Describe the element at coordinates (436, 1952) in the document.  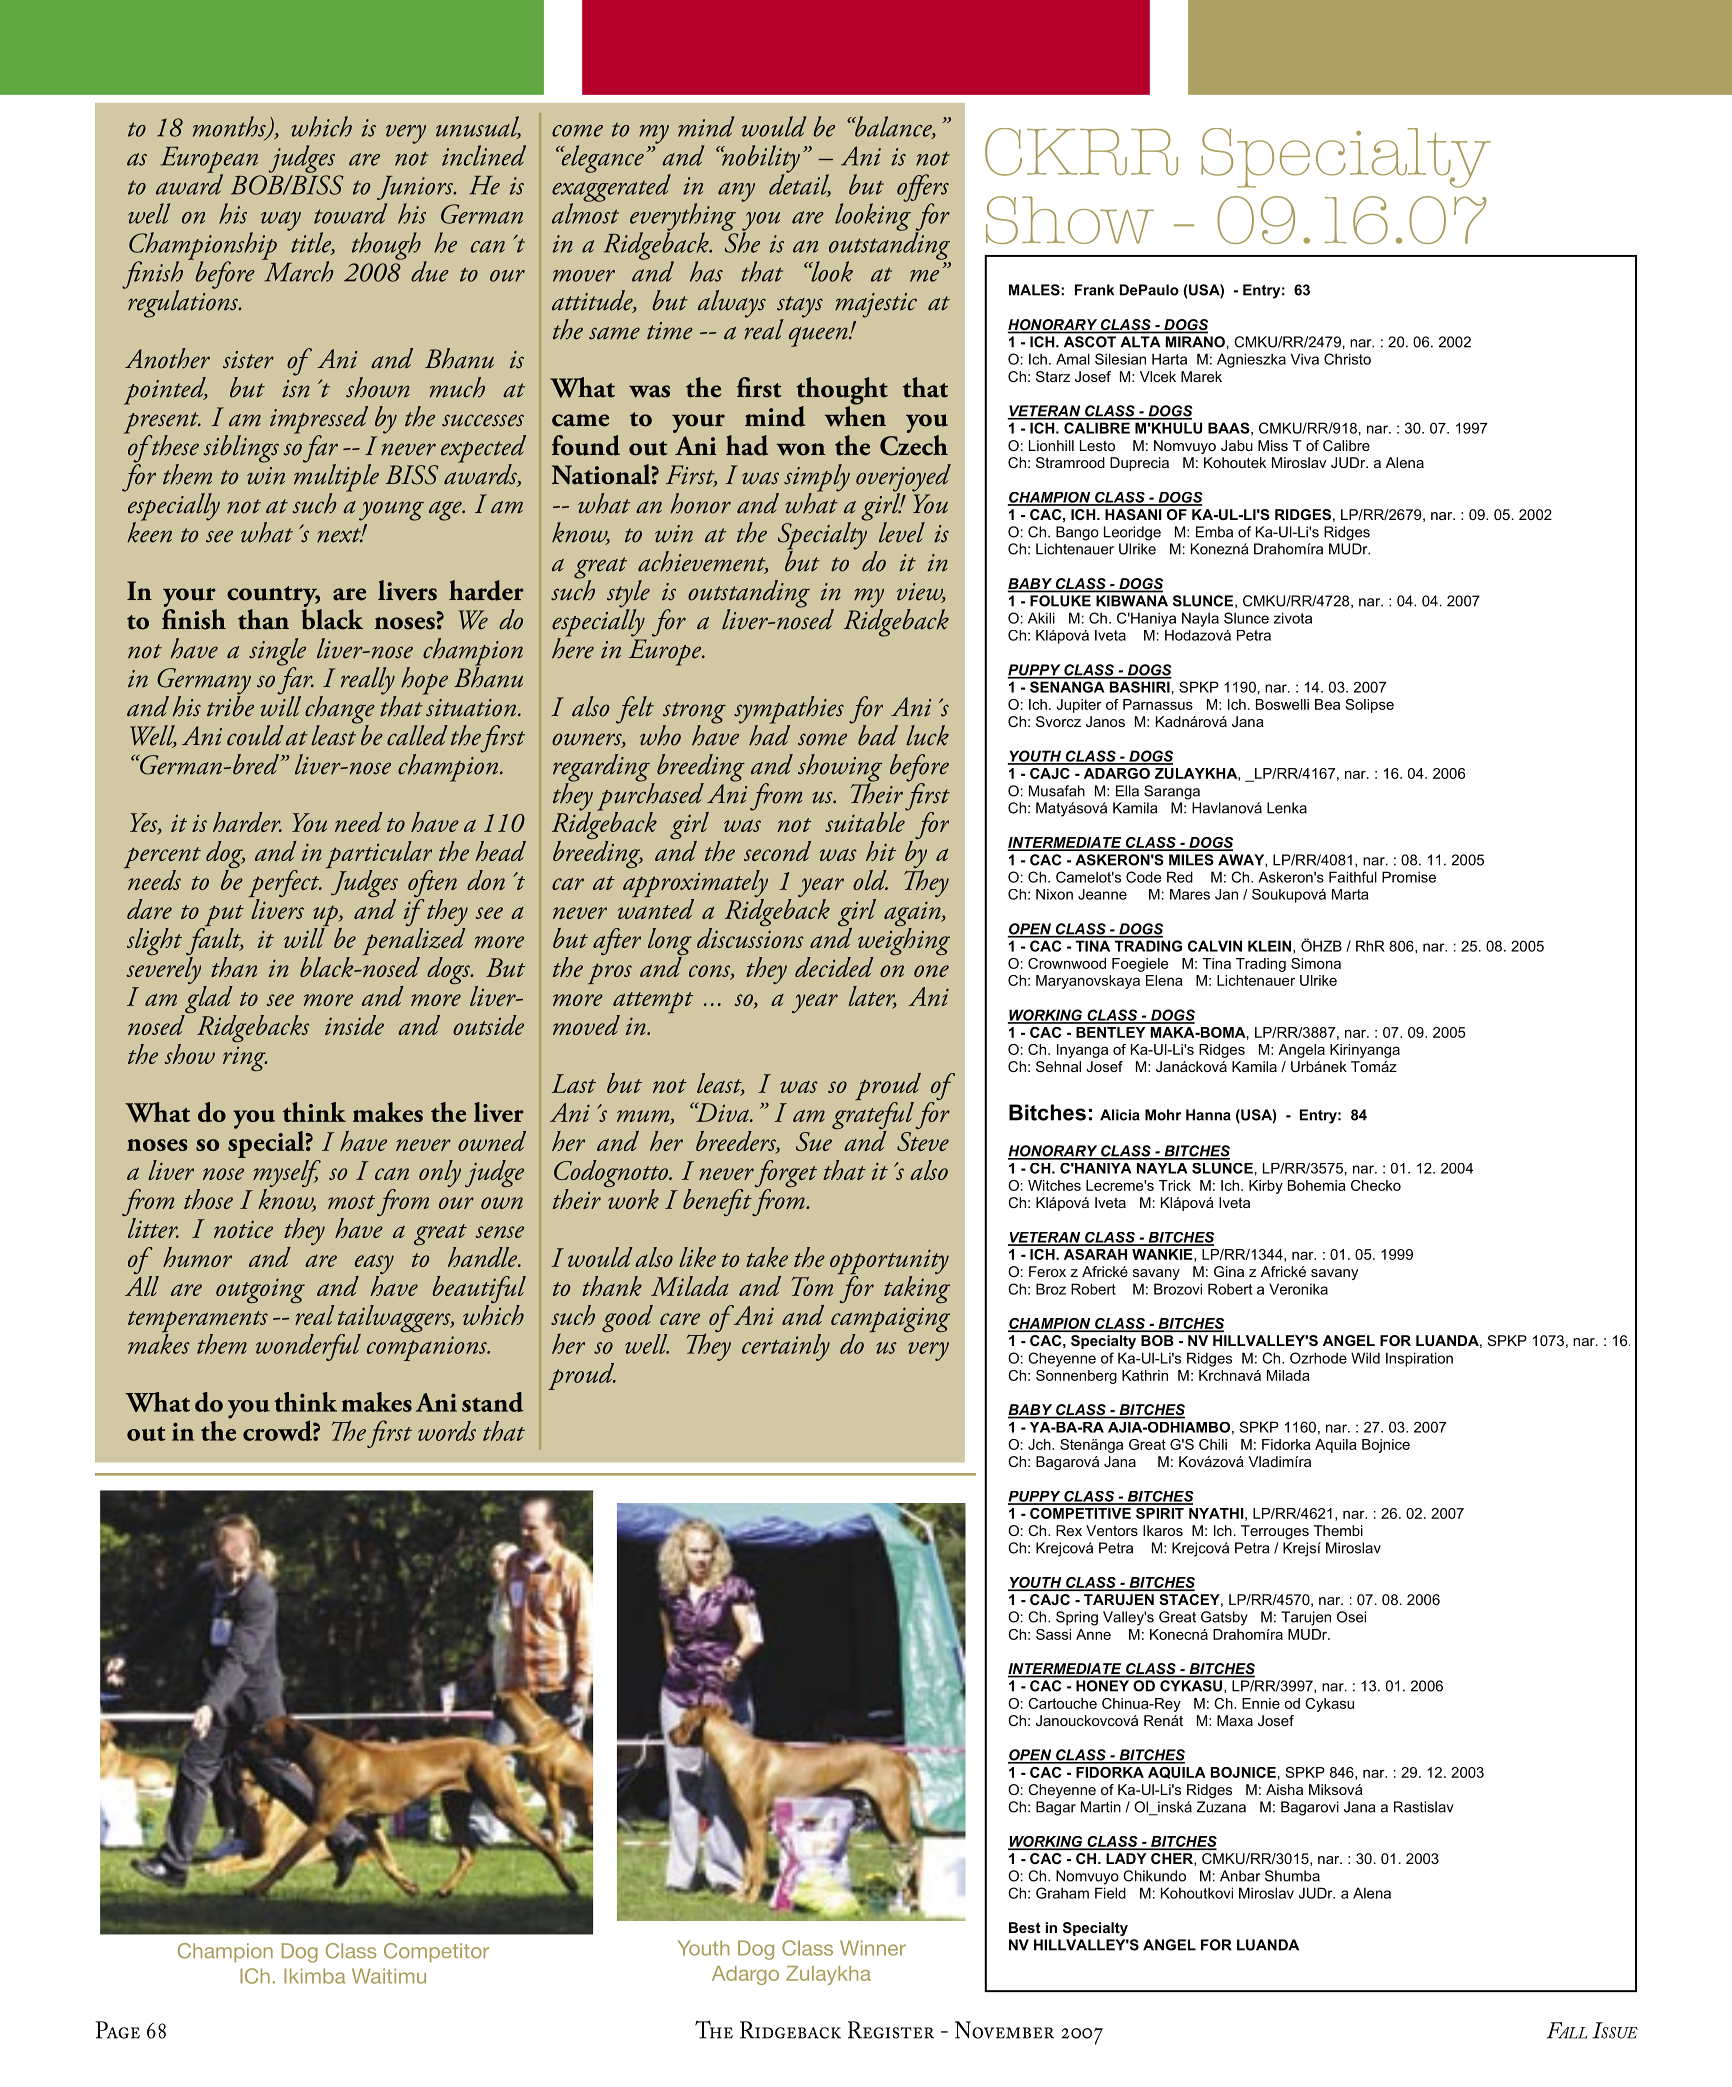
I see `Competitor` at that location.
